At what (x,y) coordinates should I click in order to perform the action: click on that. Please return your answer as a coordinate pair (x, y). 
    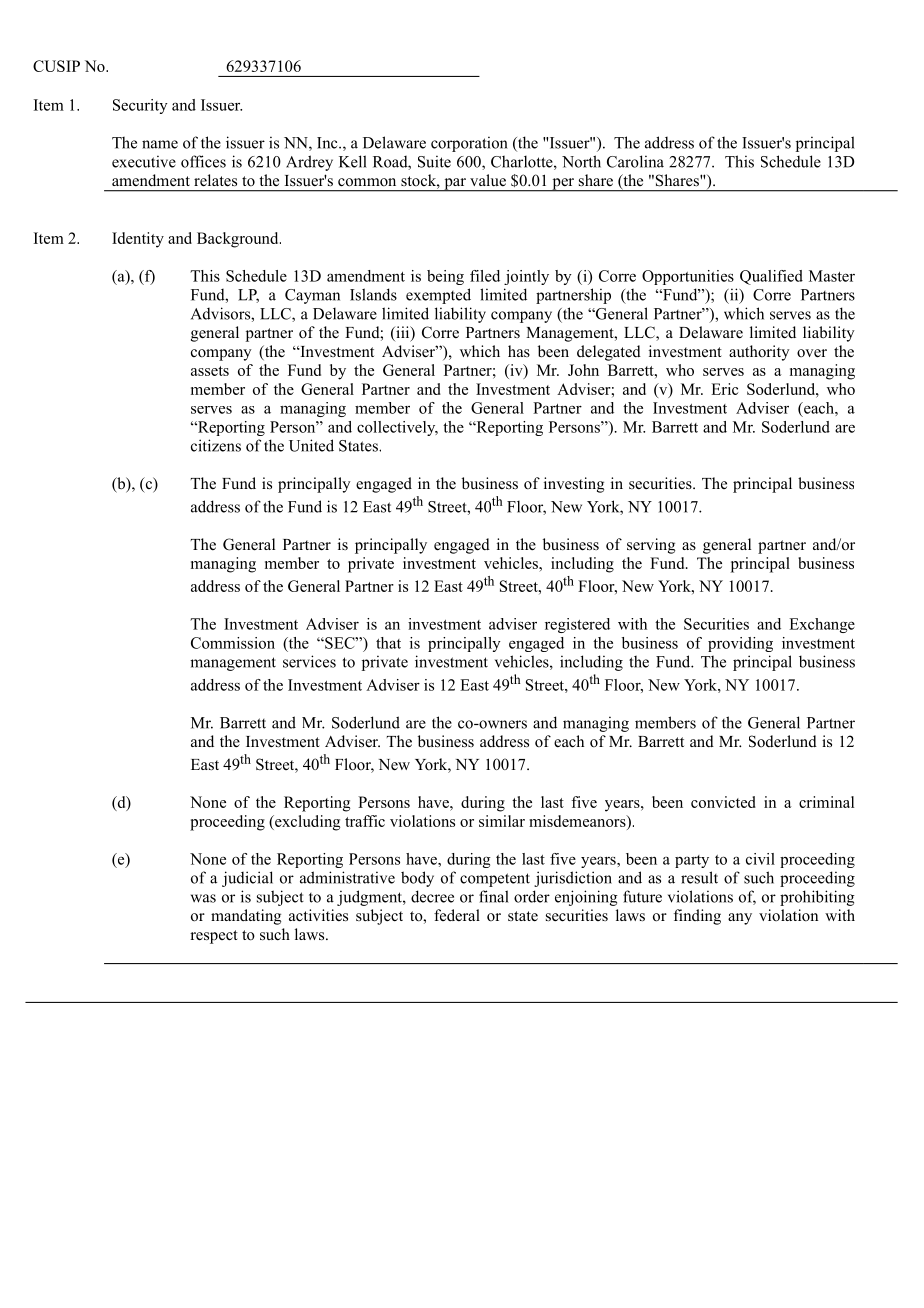
    Looking at the image, I should click on (388, 643).
